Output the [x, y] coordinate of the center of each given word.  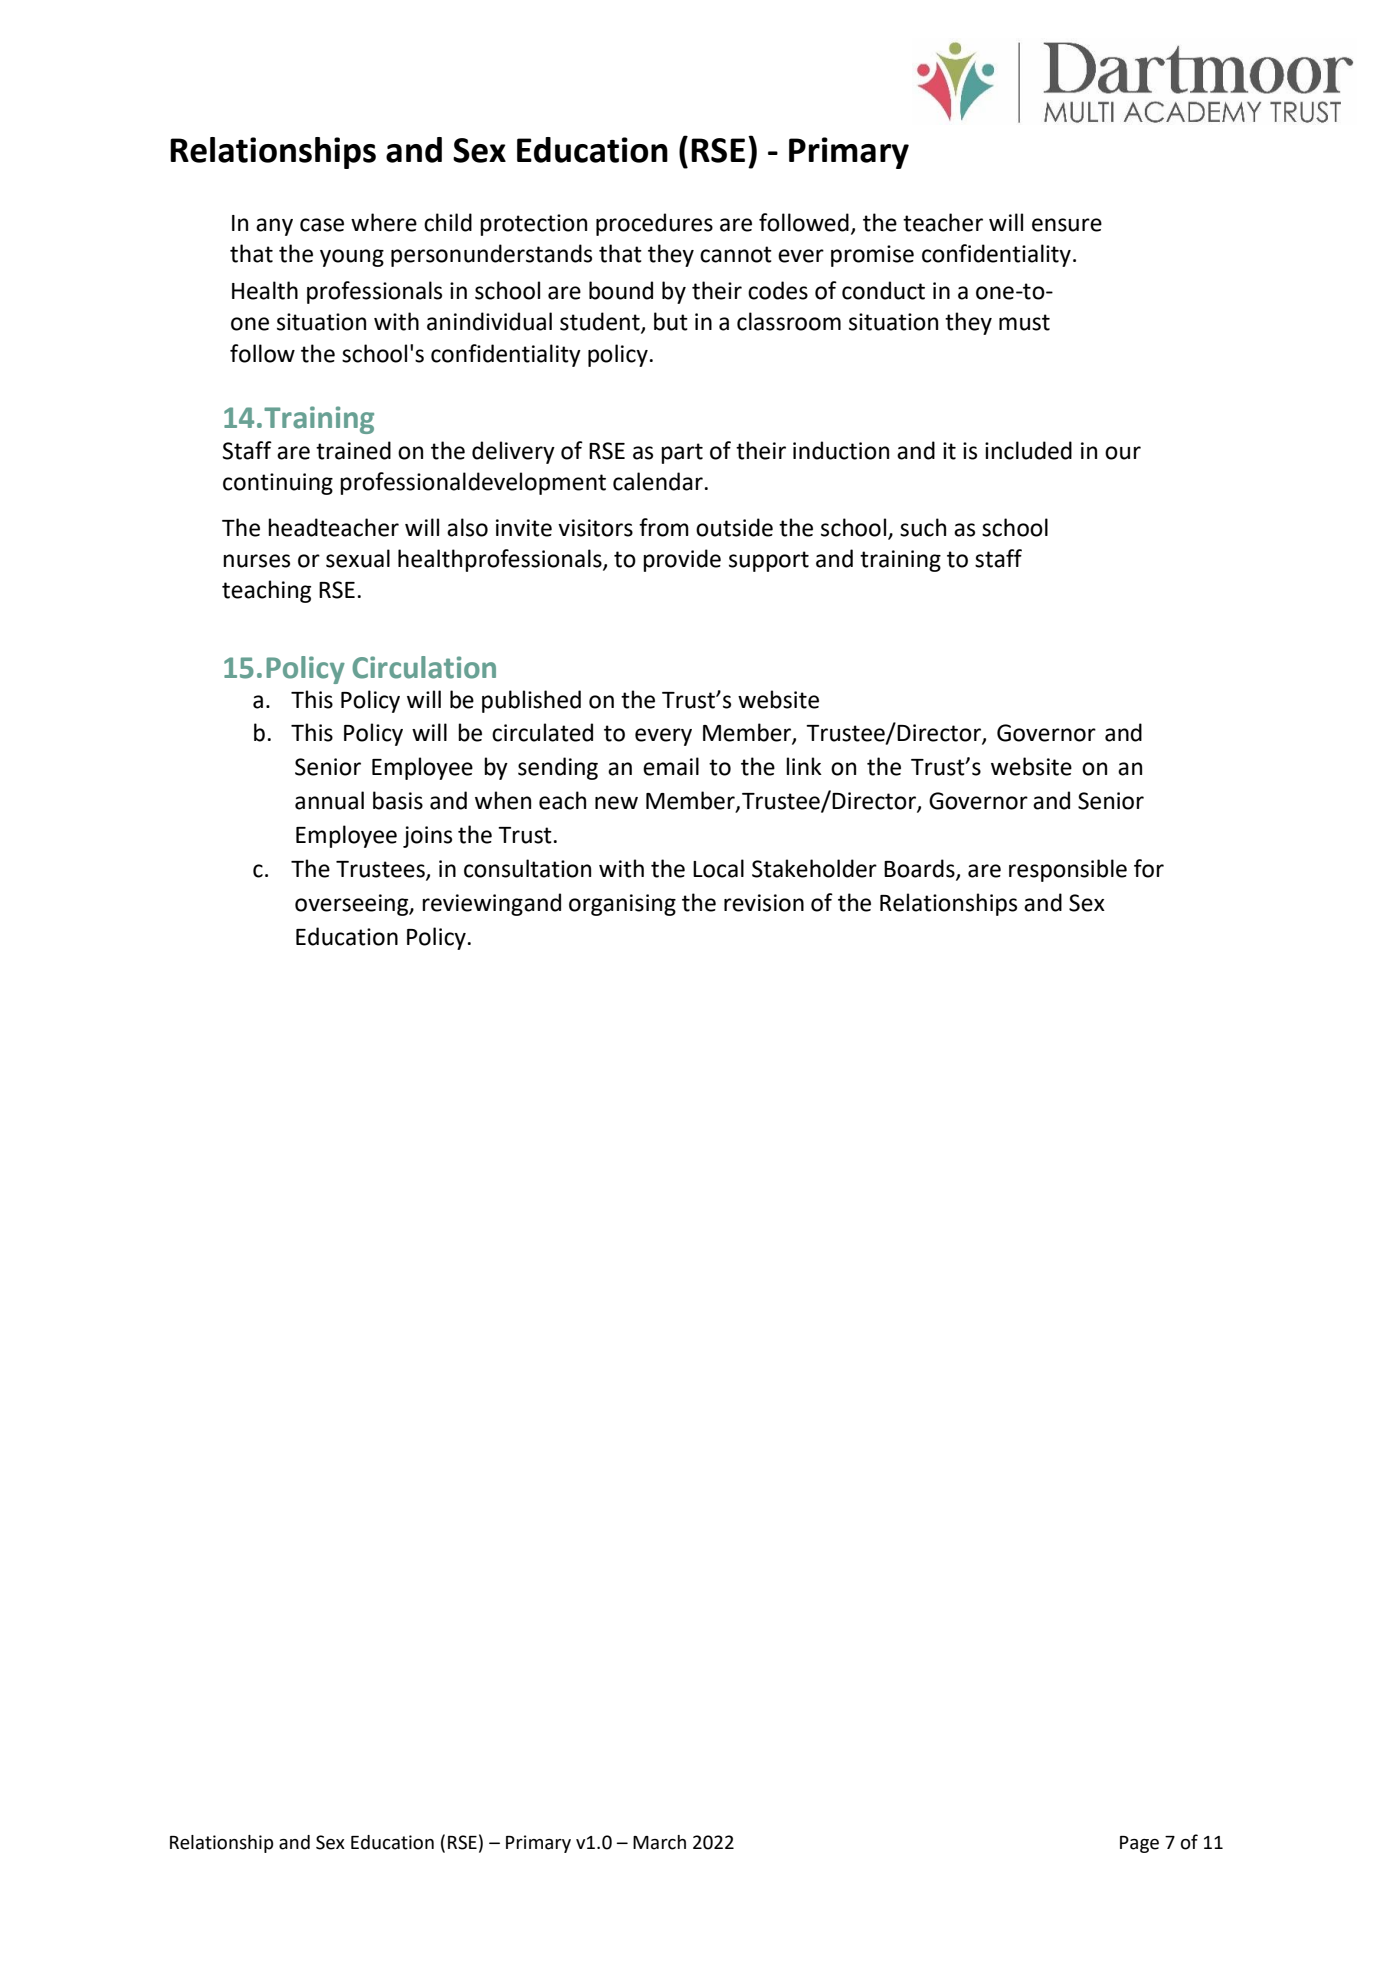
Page [1139, 1844]
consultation [527, 868]
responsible [1068, 870]
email [671, 766]
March [659, 1842]
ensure [1067, 225]
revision [764, 903]
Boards [920, 869]
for [1149, 868]
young [352, 258]
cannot [736, 254]
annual [329, 800]
